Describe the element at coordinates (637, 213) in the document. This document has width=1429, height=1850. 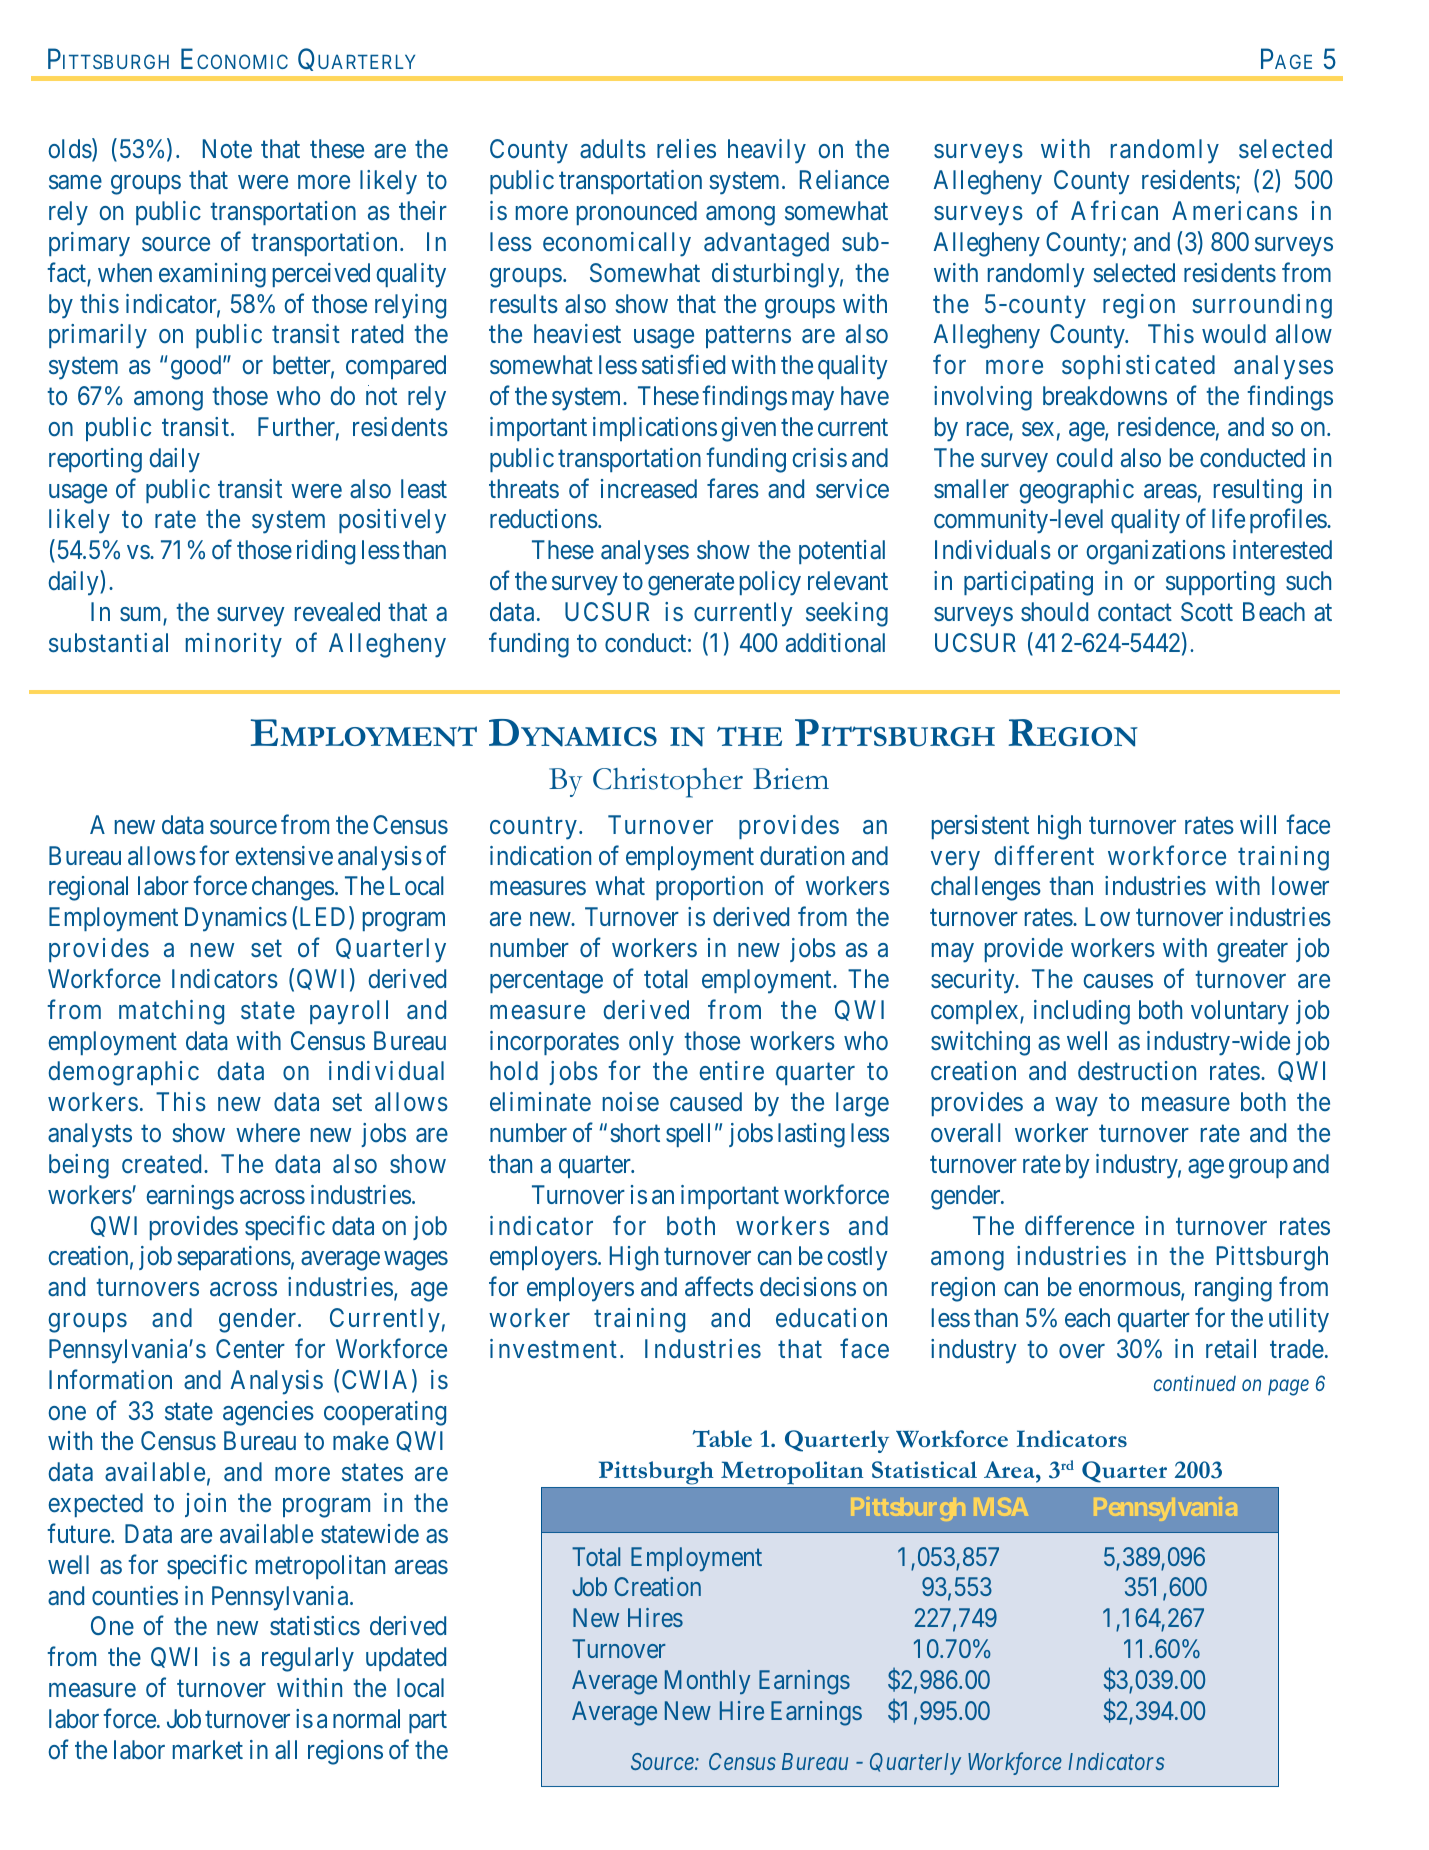
I see `pronounced` at that location.
